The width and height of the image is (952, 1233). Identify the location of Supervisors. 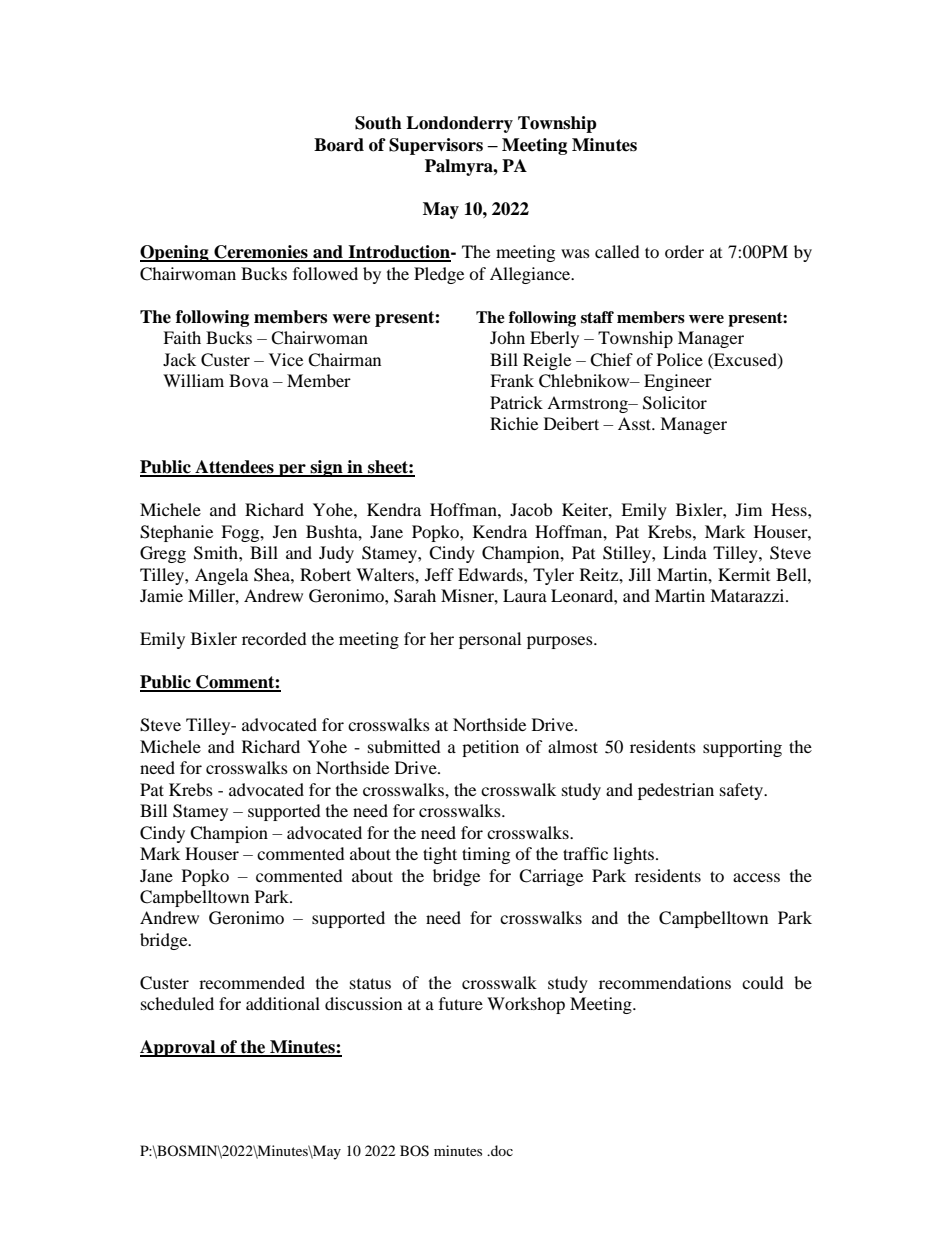
(436, 146).
